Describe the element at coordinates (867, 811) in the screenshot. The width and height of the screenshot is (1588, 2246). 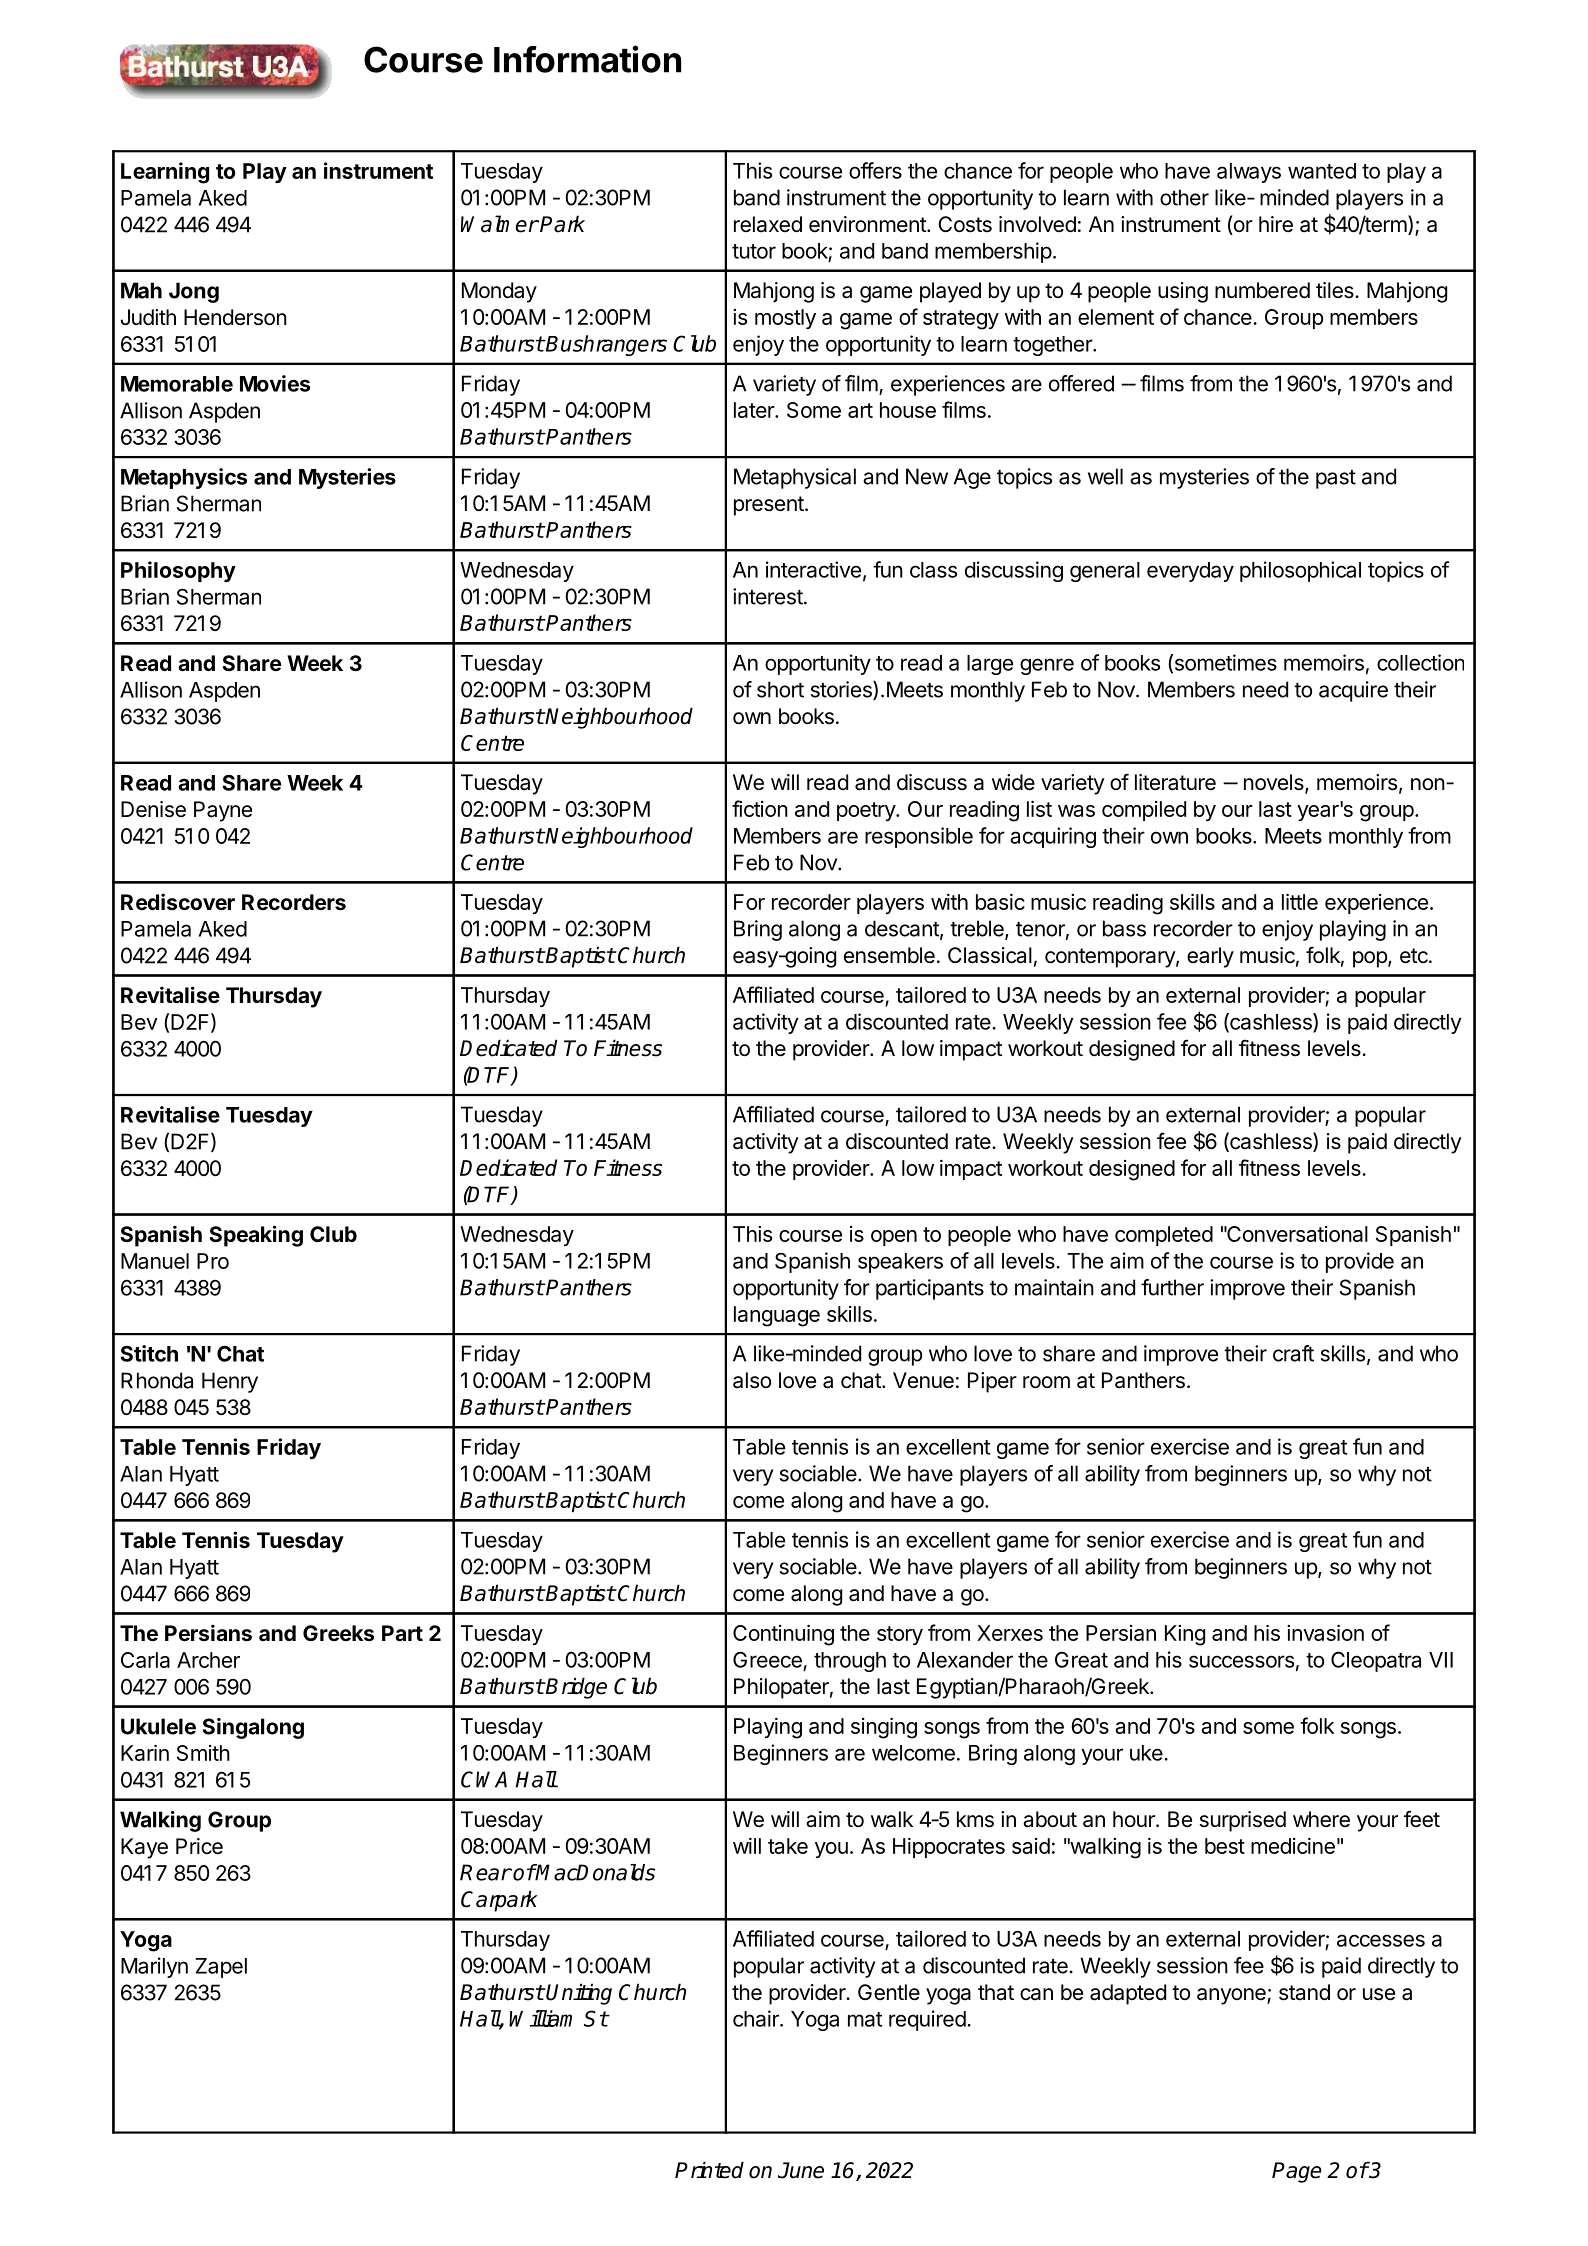
I see `poetry` at that location.
